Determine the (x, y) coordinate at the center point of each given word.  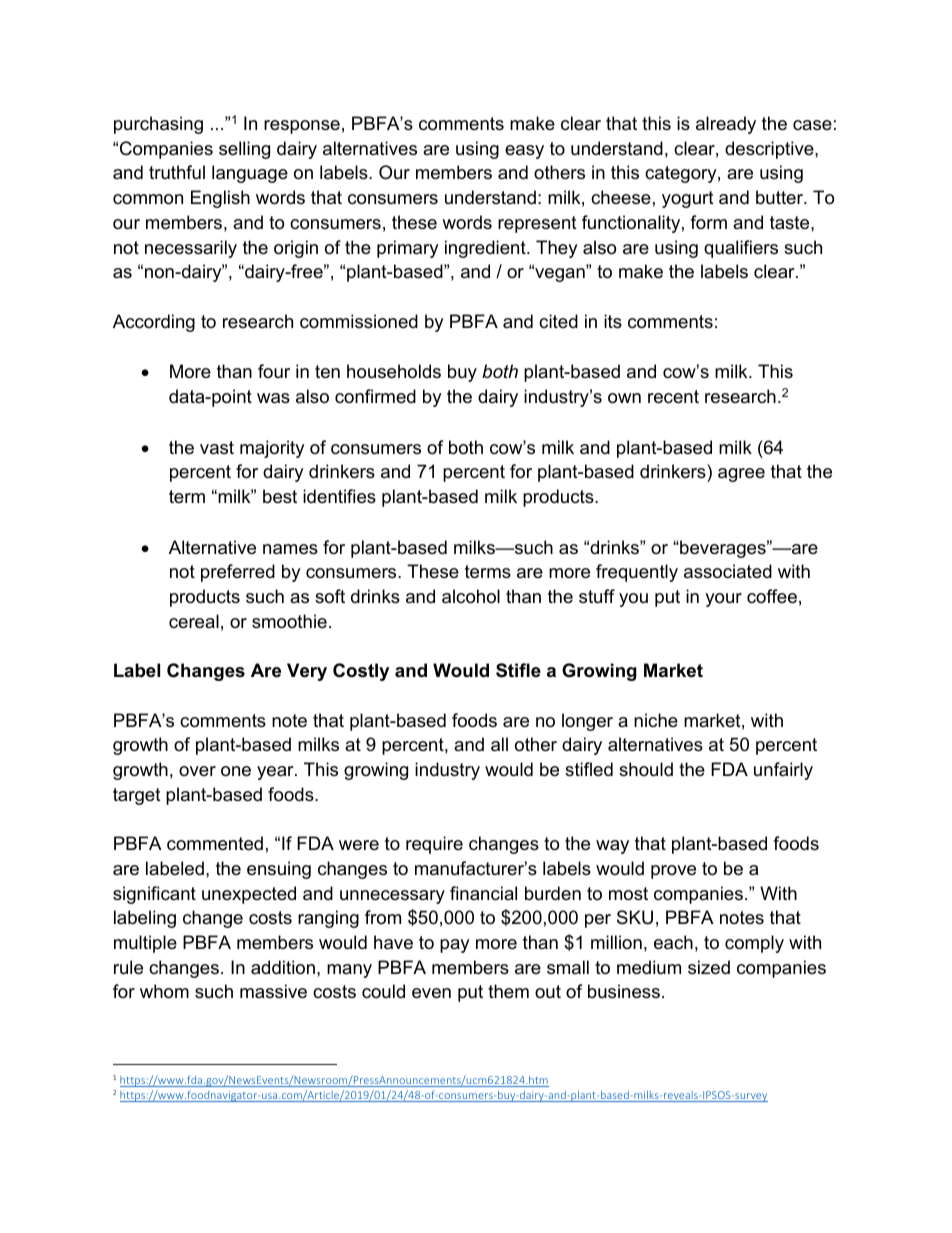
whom (164, 991)
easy (524, 152)
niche (656, 720)
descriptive (770, 150)
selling (244, 150)
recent (673, 397)
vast (217, 447)
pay (455, 946)
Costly (361, 672)
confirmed (375, 396)
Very (307, 672)
